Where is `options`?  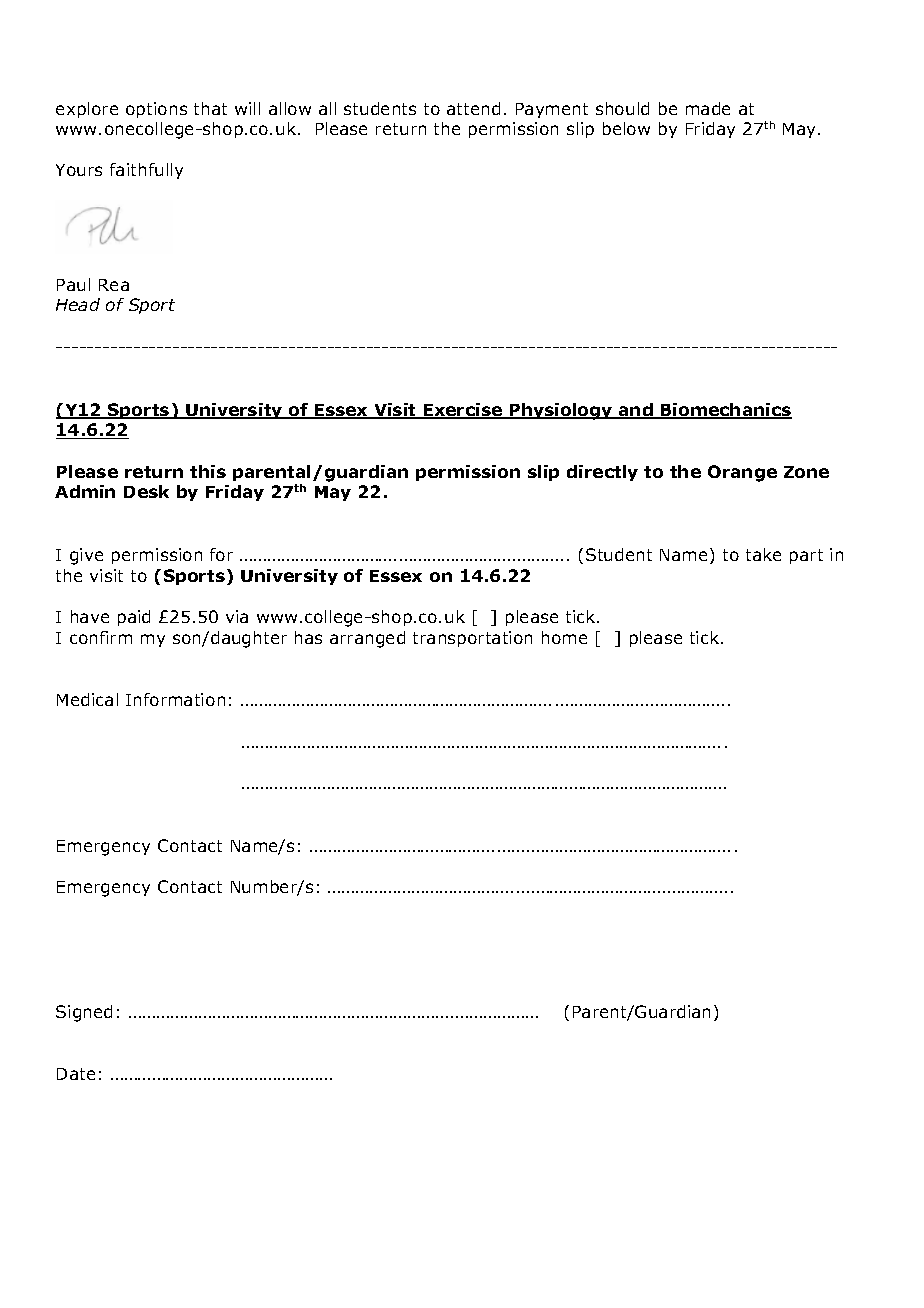 options is located at coordinates (156, 110).
